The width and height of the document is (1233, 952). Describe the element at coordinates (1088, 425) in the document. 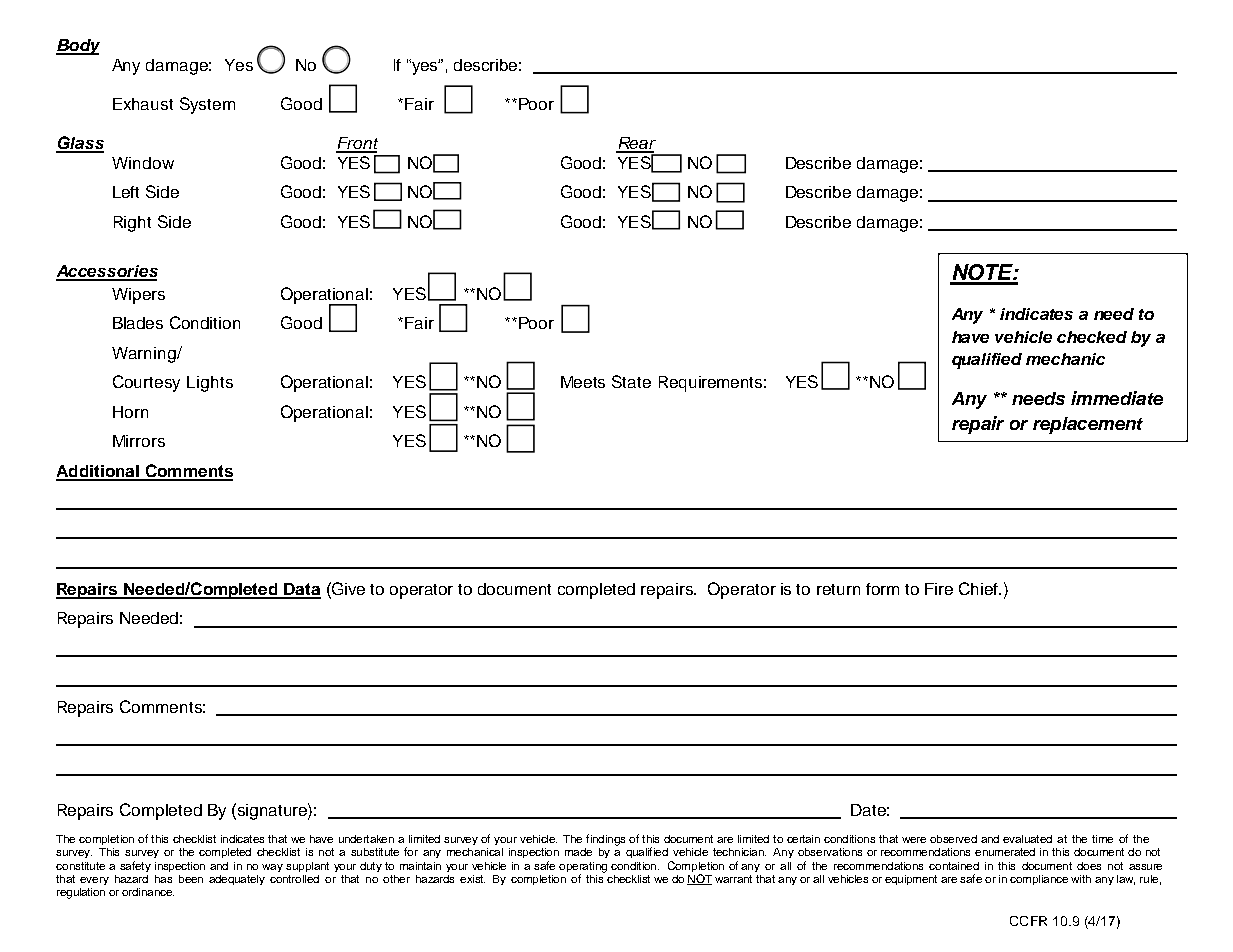

I see `replacement` at that location.
